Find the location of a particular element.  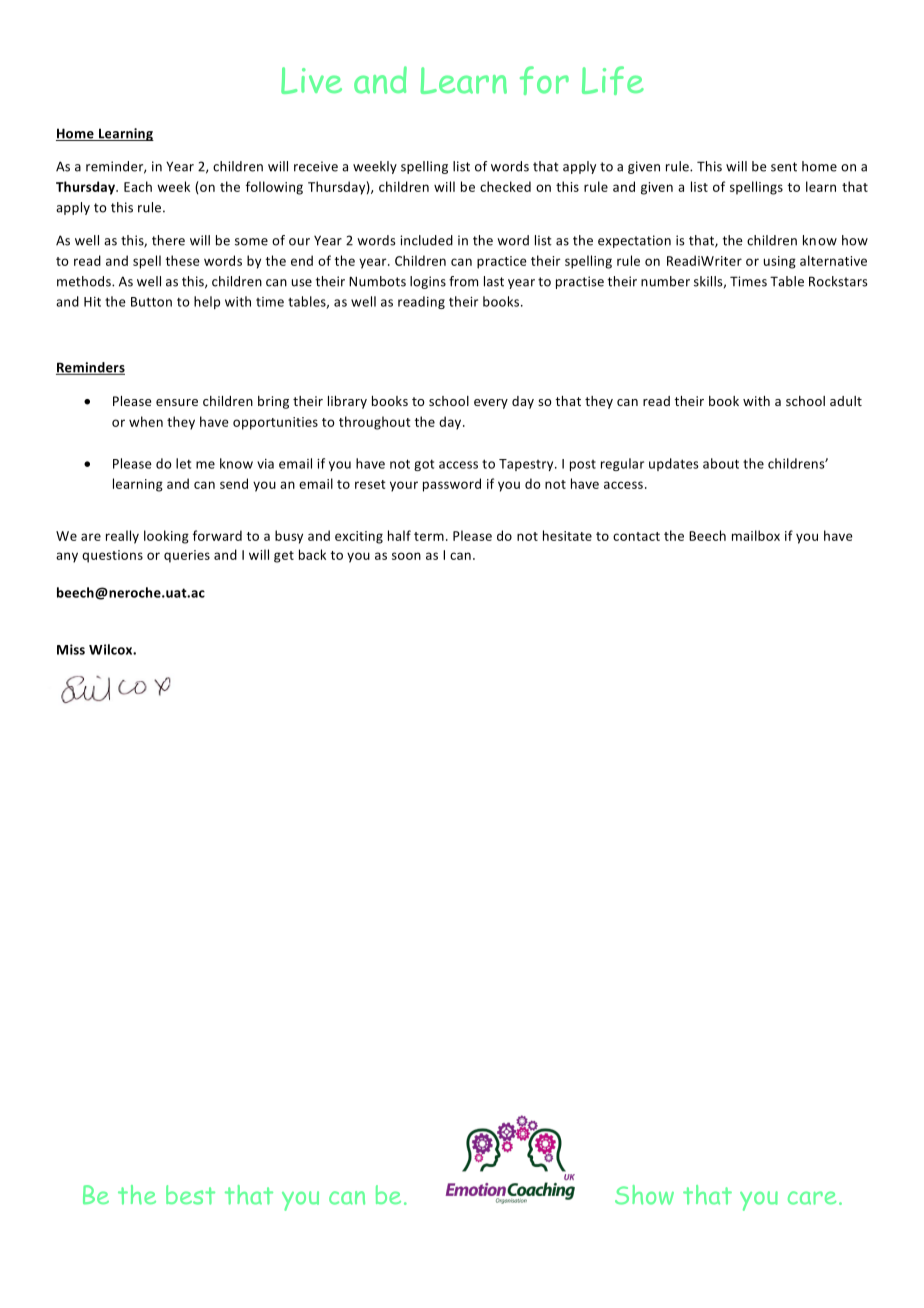

care is located at coordinates (812, 1198).
